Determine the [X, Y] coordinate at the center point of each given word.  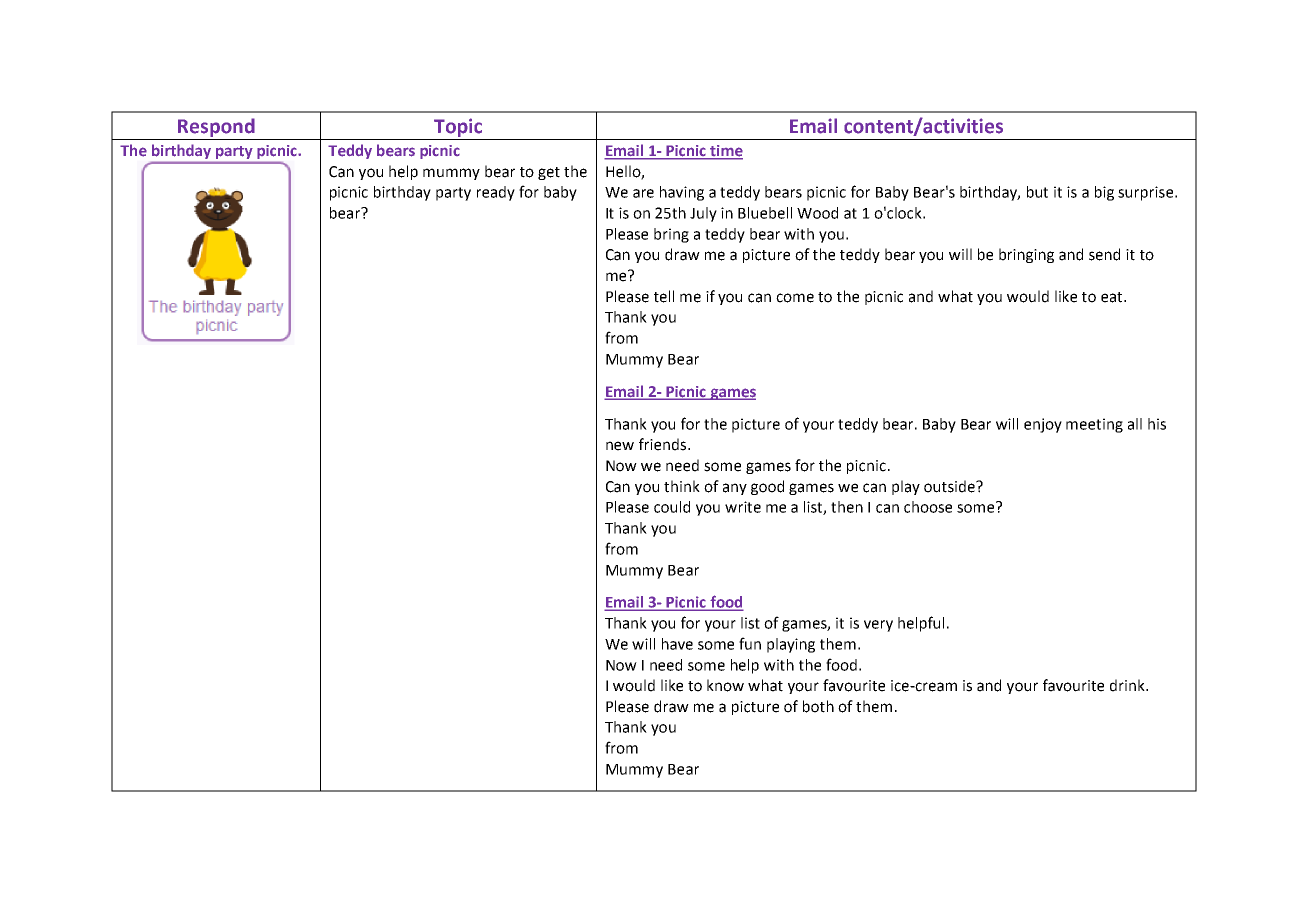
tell [664, 296]
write [743, 507]
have [677, 644]
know [725, 685]
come [795, 298]
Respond [216, 127]
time [725, 152]
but [1037, 192]
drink [1128, 685]
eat [1113, 297]
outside [951, 486]
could [672, 507]
